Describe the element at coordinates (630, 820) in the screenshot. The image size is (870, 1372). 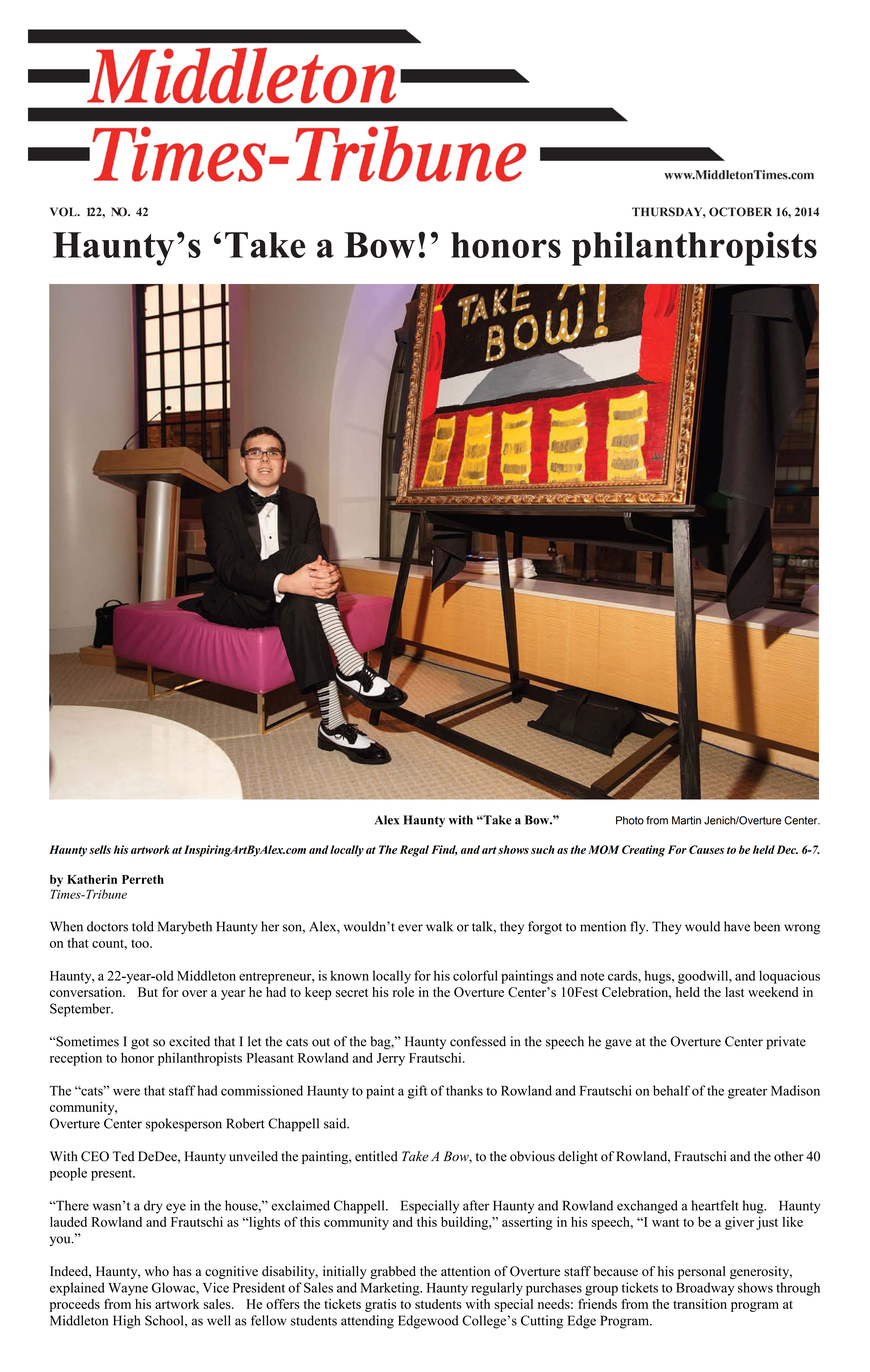
I see `Photo` at that location.
